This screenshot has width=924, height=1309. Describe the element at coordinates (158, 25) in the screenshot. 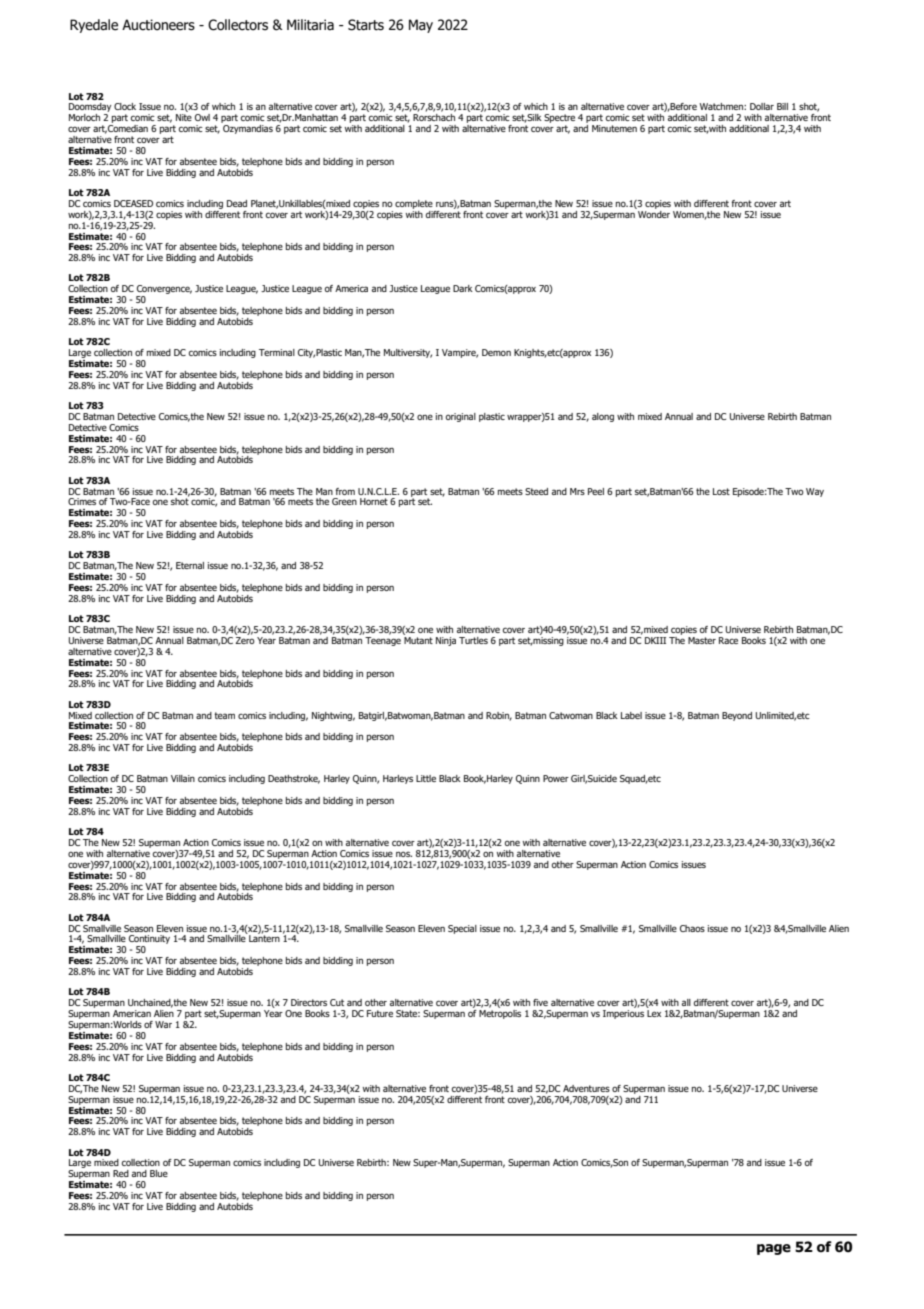

I see `Auctioneers` at that location.
